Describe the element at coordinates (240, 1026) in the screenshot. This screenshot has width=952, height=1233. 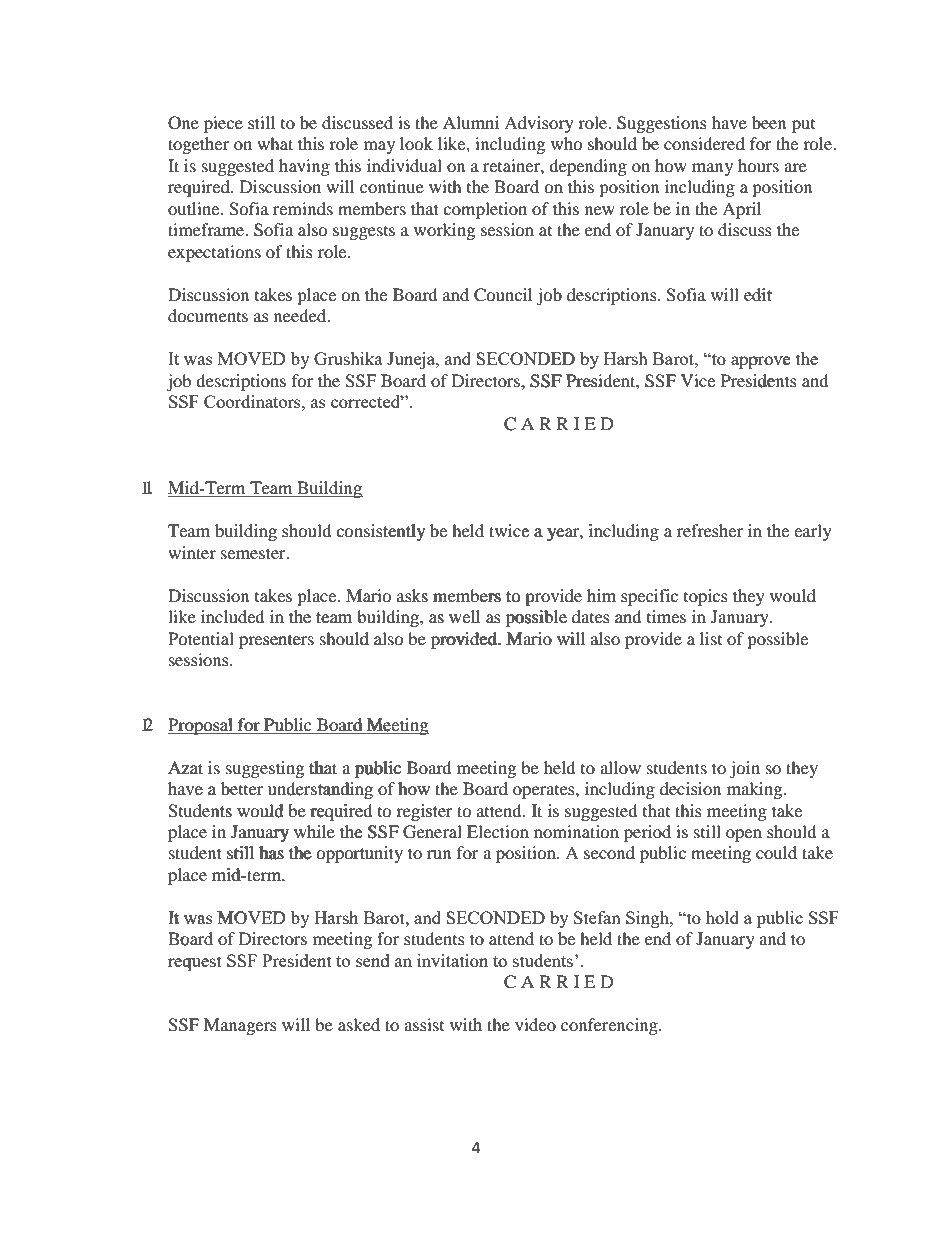
I see `Managers` at that location.
